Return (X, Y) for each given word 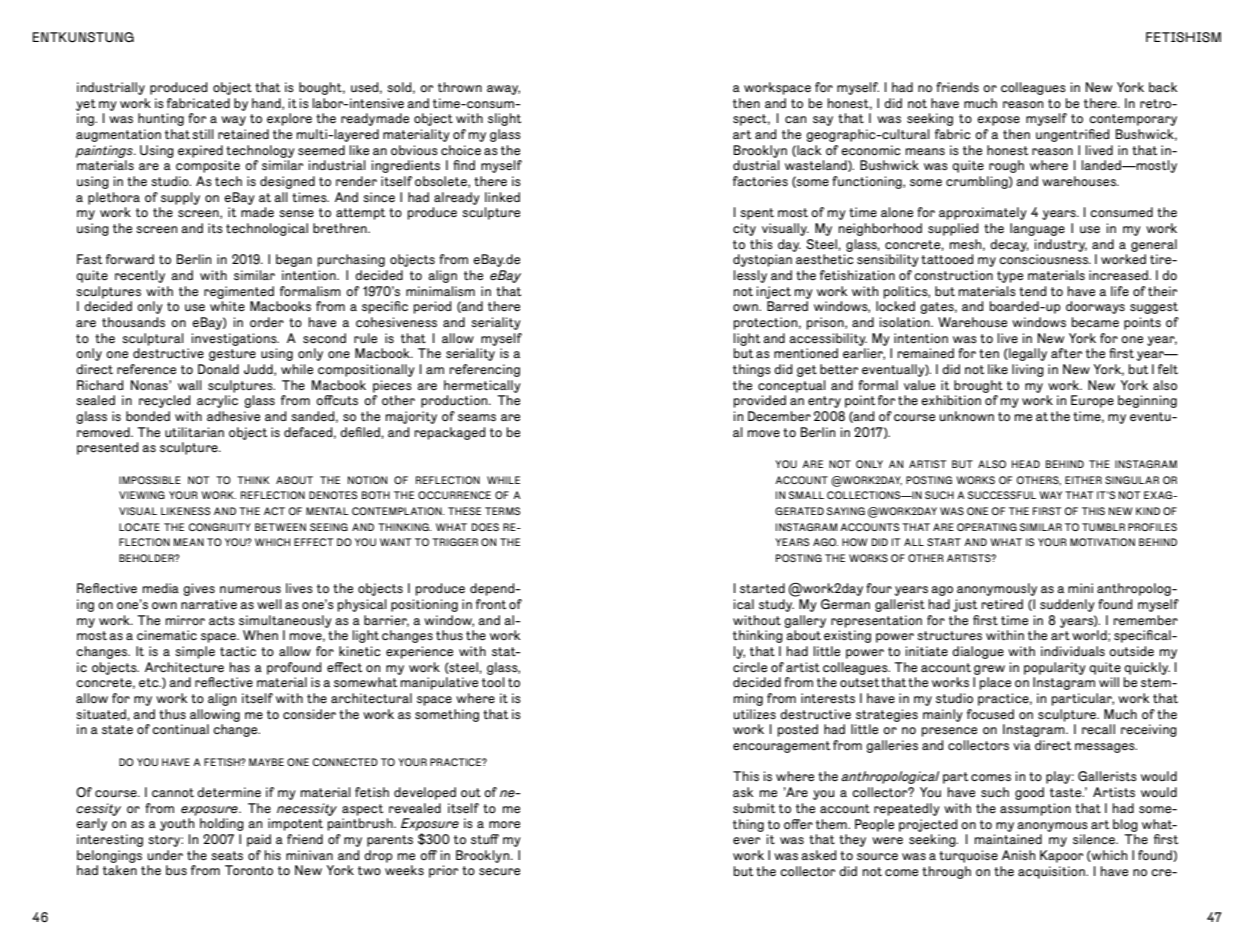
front (491, 604)
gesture (232, 355)
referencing (485, 370)
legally (1027, 354)
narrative (209, 604)
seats (227, 855)
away (503, 90)
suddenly (1067, 605)
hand (267, 104)
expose (998, 121)
